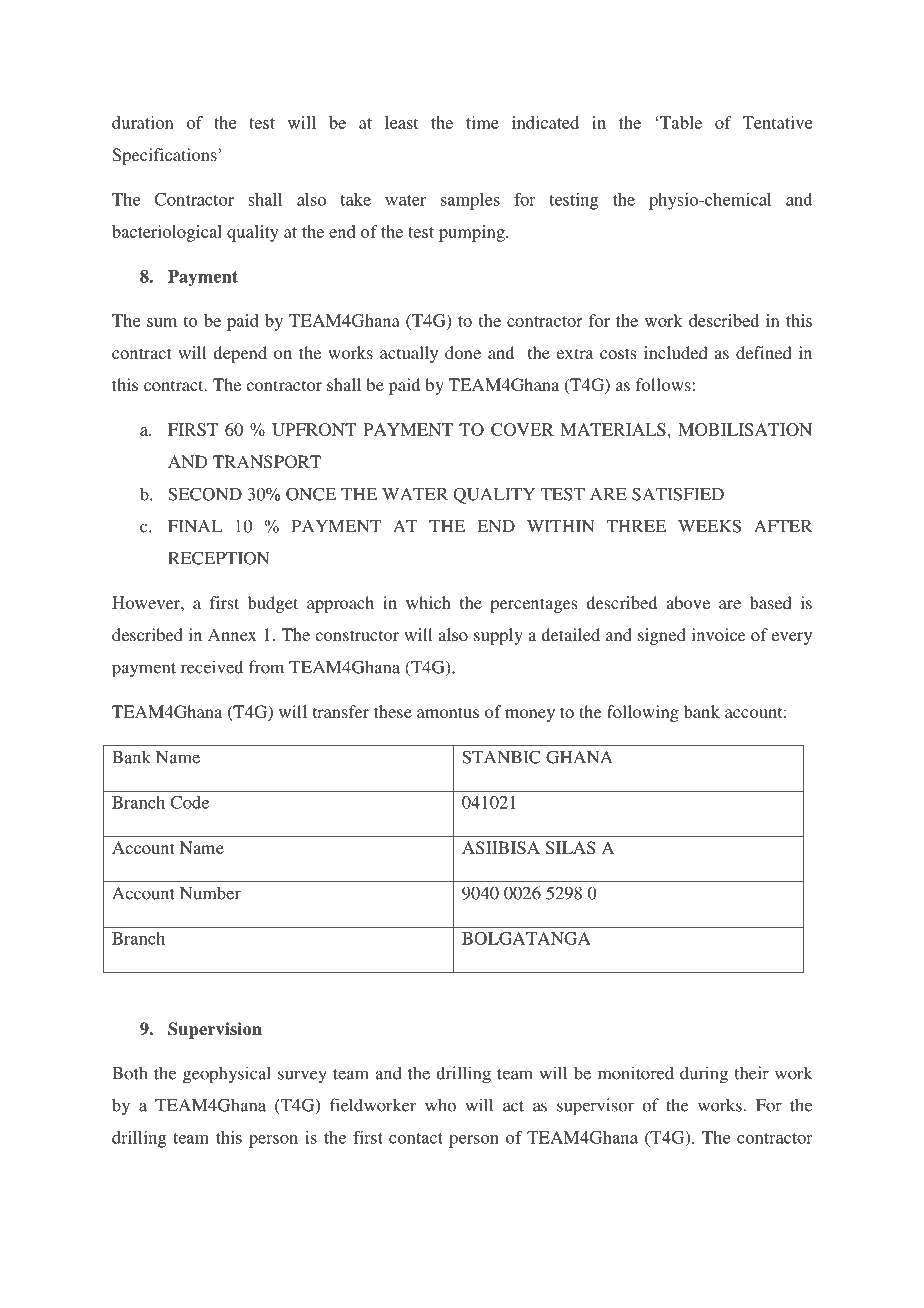 The height and width of the screenshot is (1308, 924). Describe the element at coordinates (522, 429) in the screenshot. I see `COVER` at that location.
